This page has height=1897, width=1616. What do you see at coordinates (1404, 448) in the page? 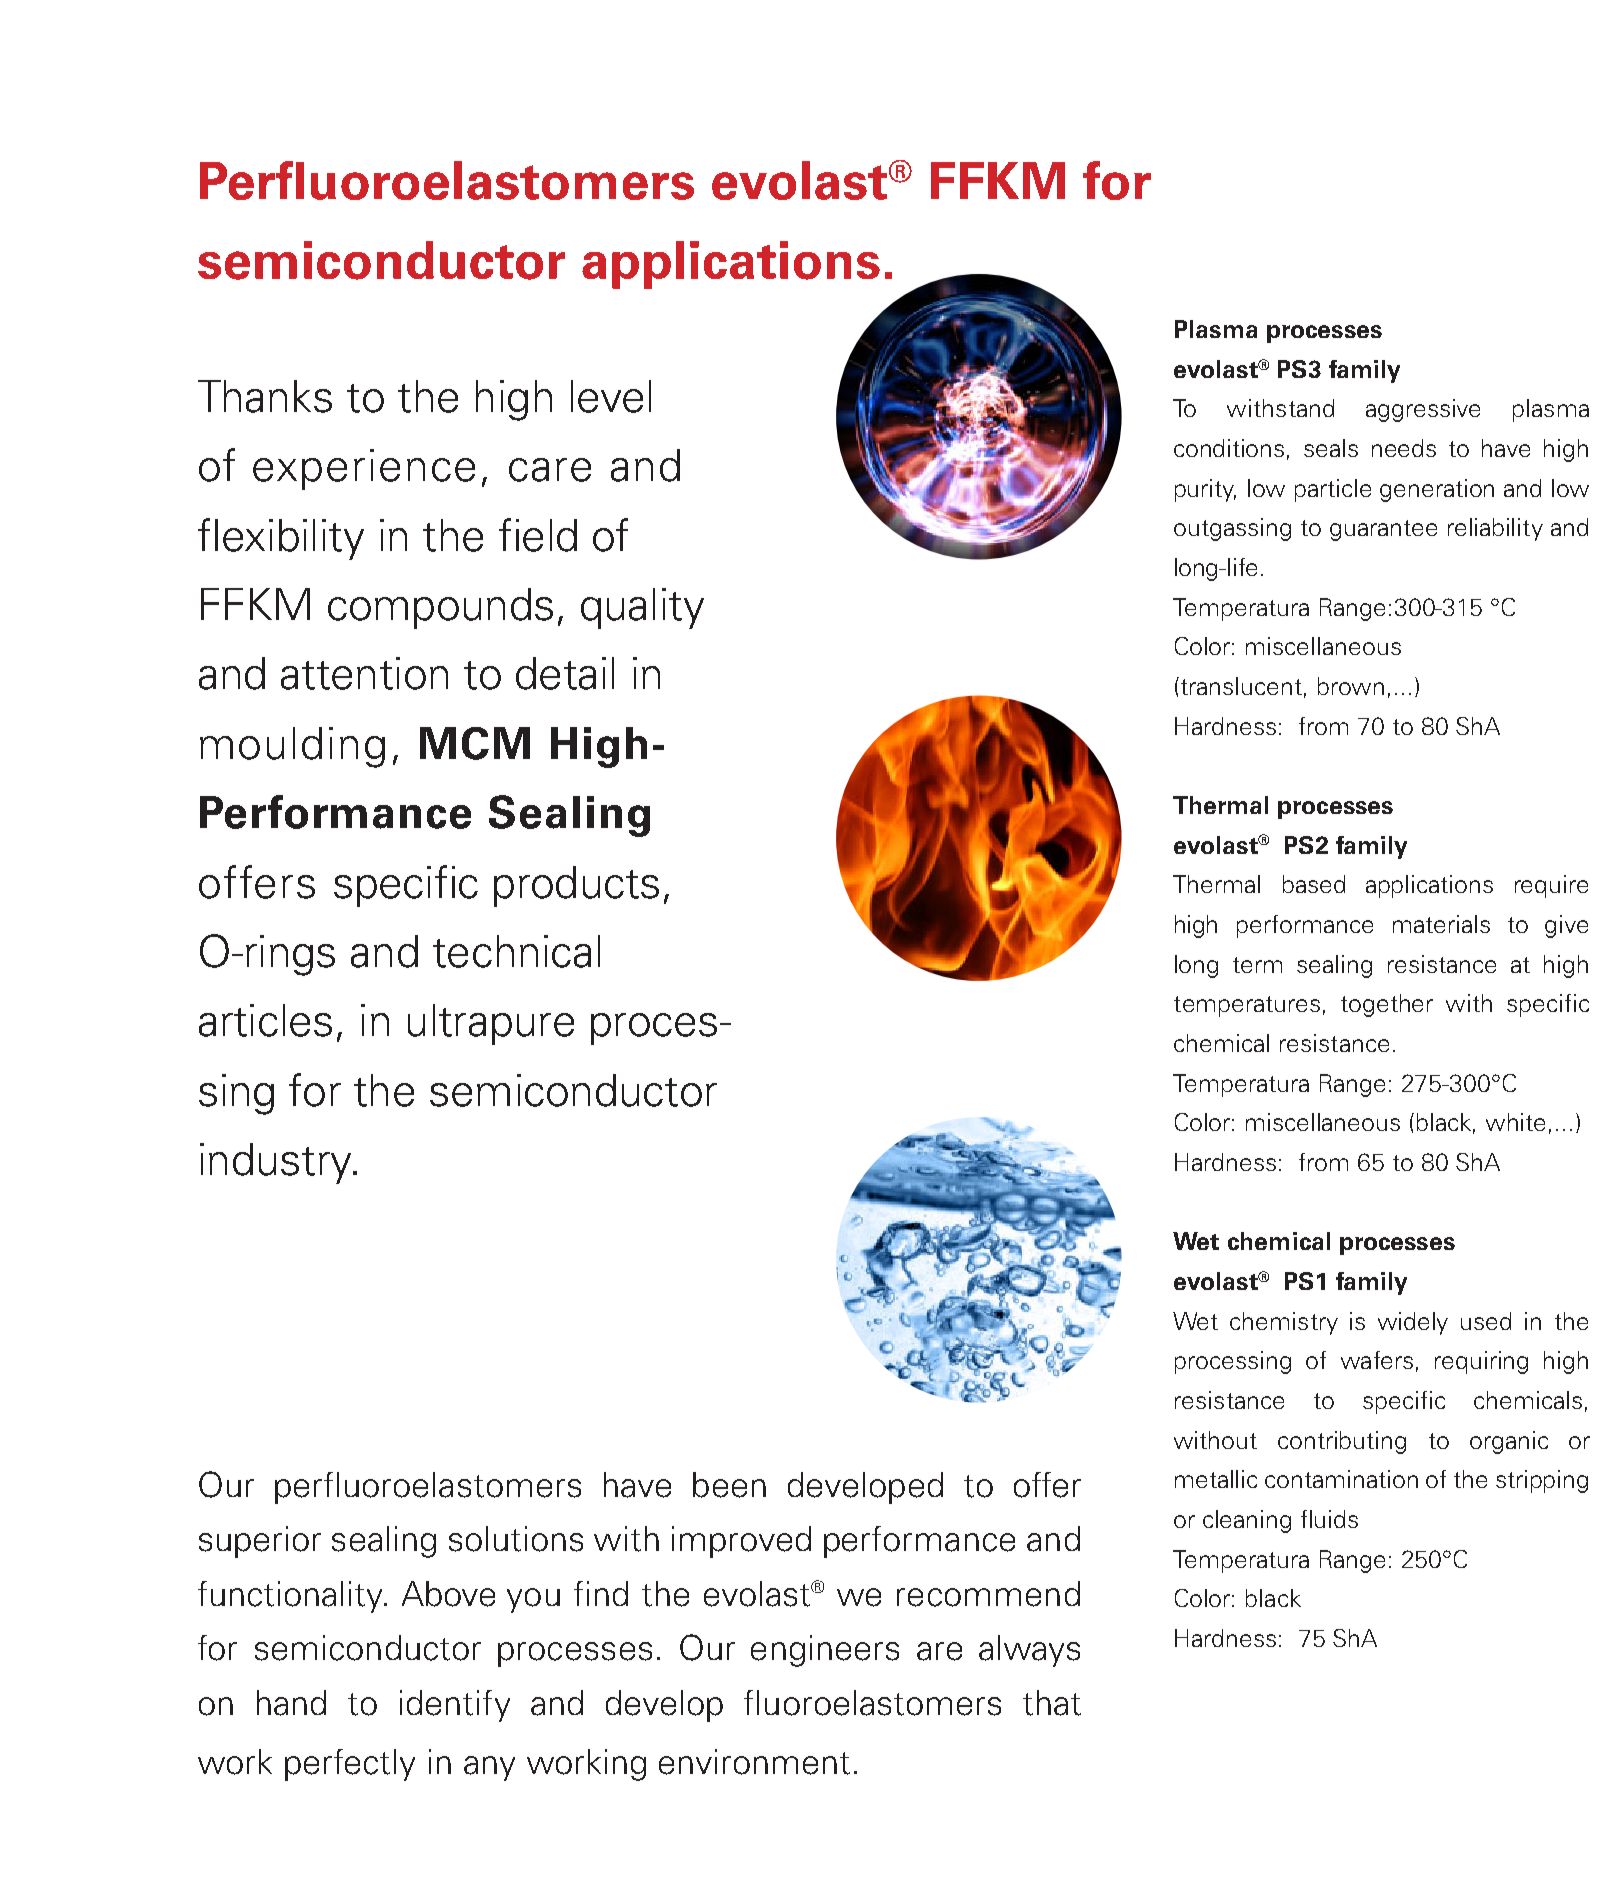
I see `needs` at bounding box center [1404, 448].
